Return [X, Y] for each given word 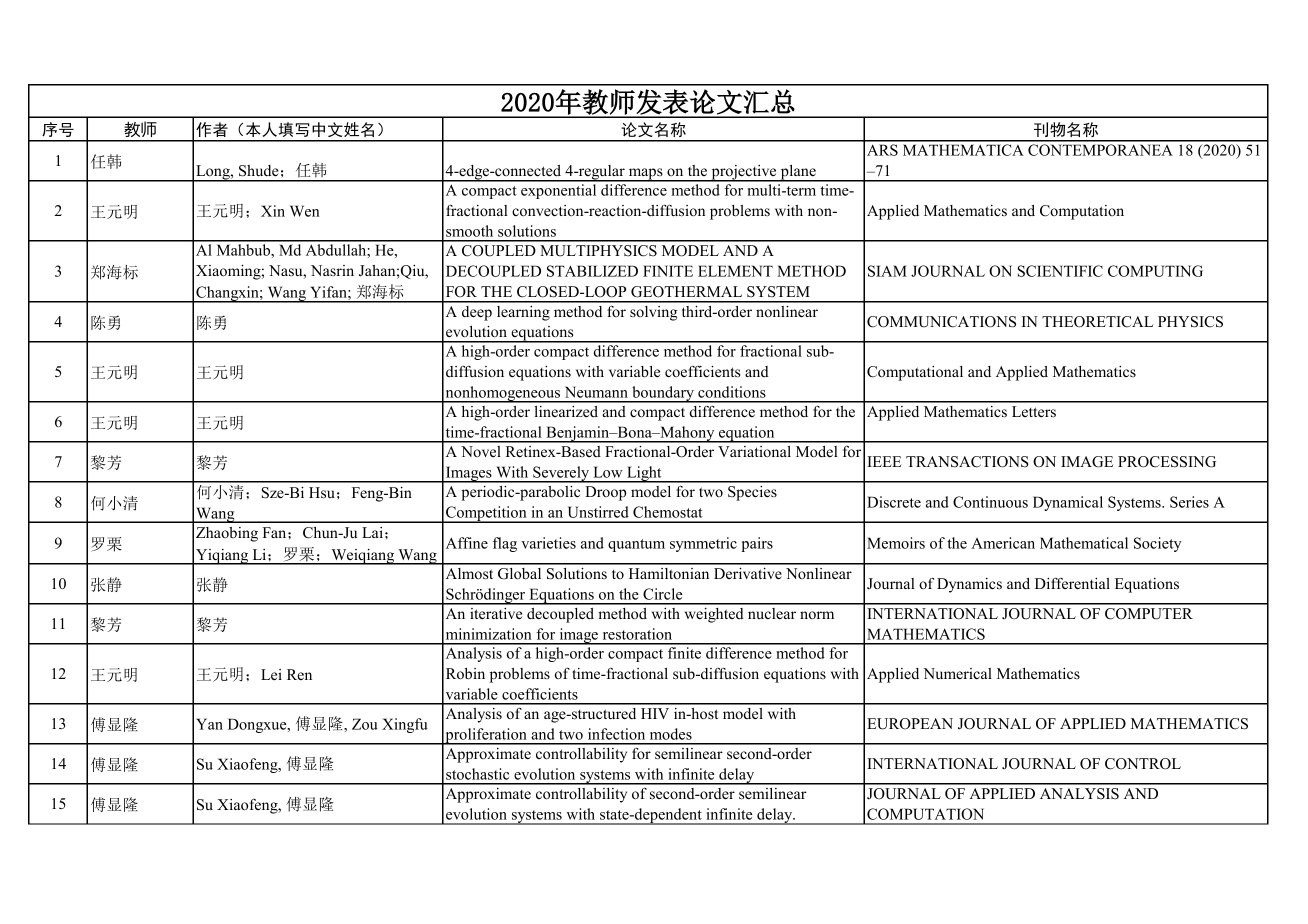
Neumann [596, 392]
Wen [305, 211]
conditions [732, 392]
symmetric [703, 544]
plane [798, 173]
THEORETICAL [1097, 322]
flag [505, 544]
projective [744, 173]
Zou [365, 724]
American [1003, 543]
